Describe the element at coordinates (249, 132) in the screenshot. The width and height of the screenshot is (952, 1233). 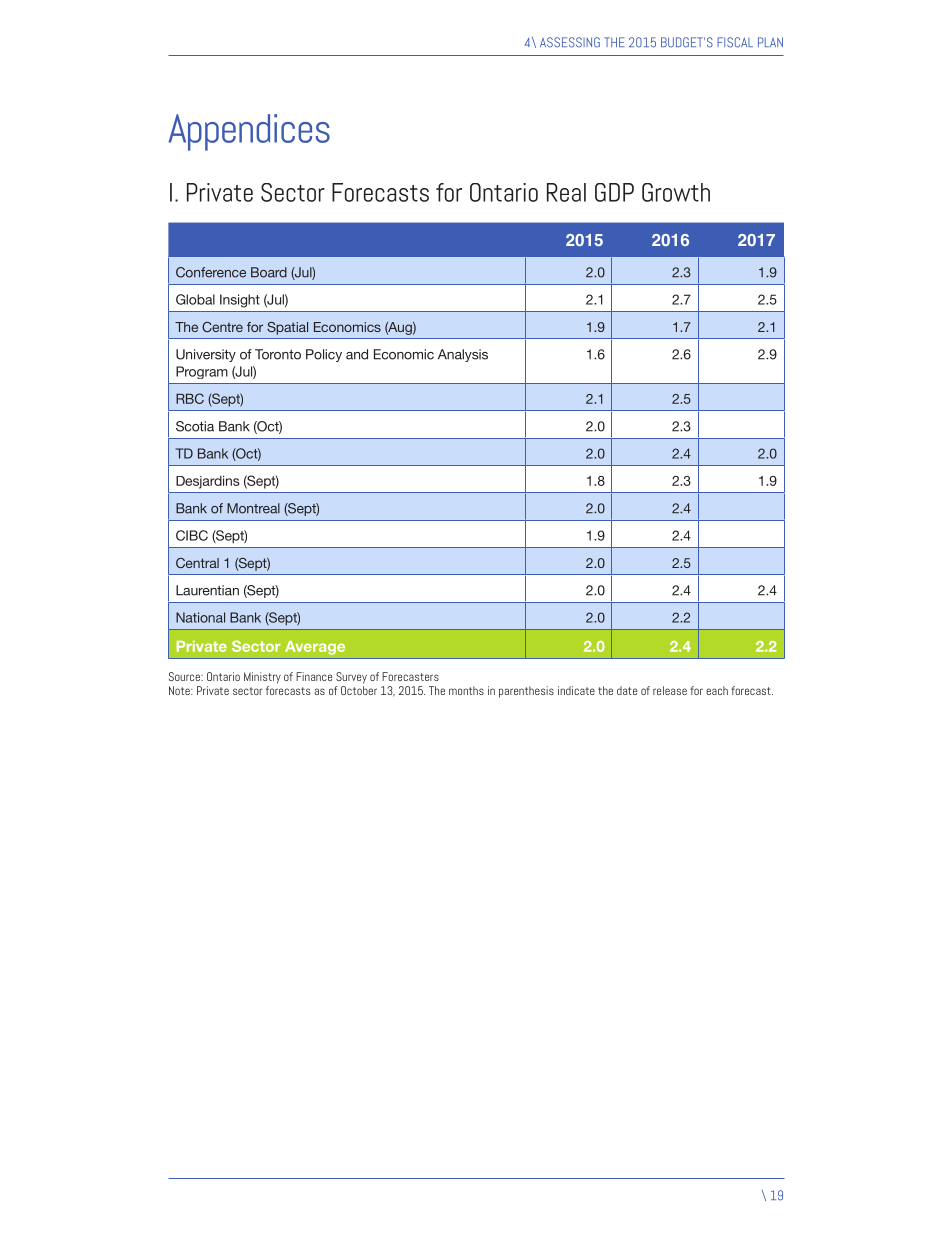
I see `Appendices` at that location.
